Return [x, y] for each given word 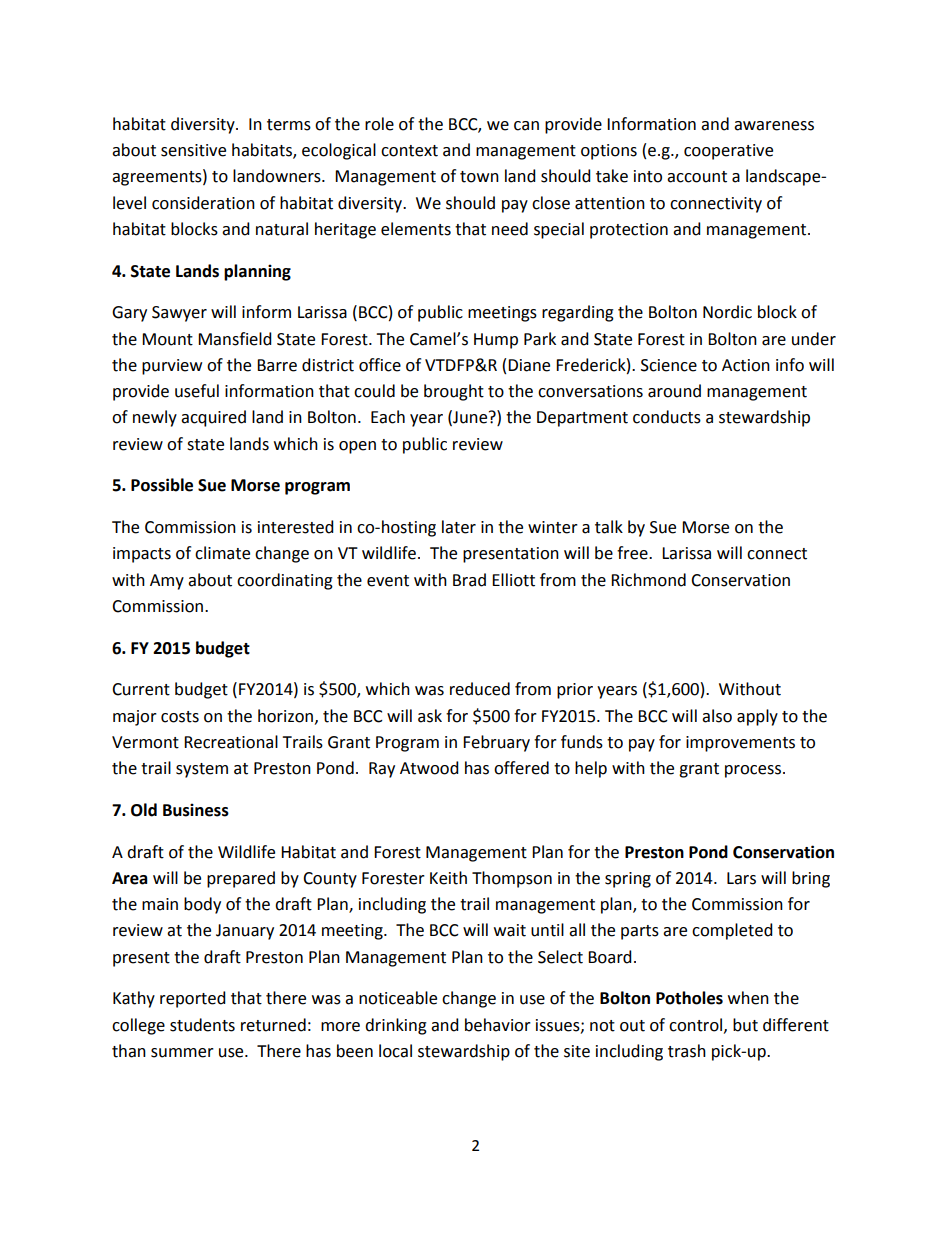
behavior [498, 1025]
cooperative [728, 152]
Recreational [231, 742]
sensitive [193, 150]
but [745, 1025]
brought [454, 392]
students [202, 1025]
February [496, 743]
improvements [740, 744]
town [479, 177]
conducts [667, 417]
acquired [213, 418]
